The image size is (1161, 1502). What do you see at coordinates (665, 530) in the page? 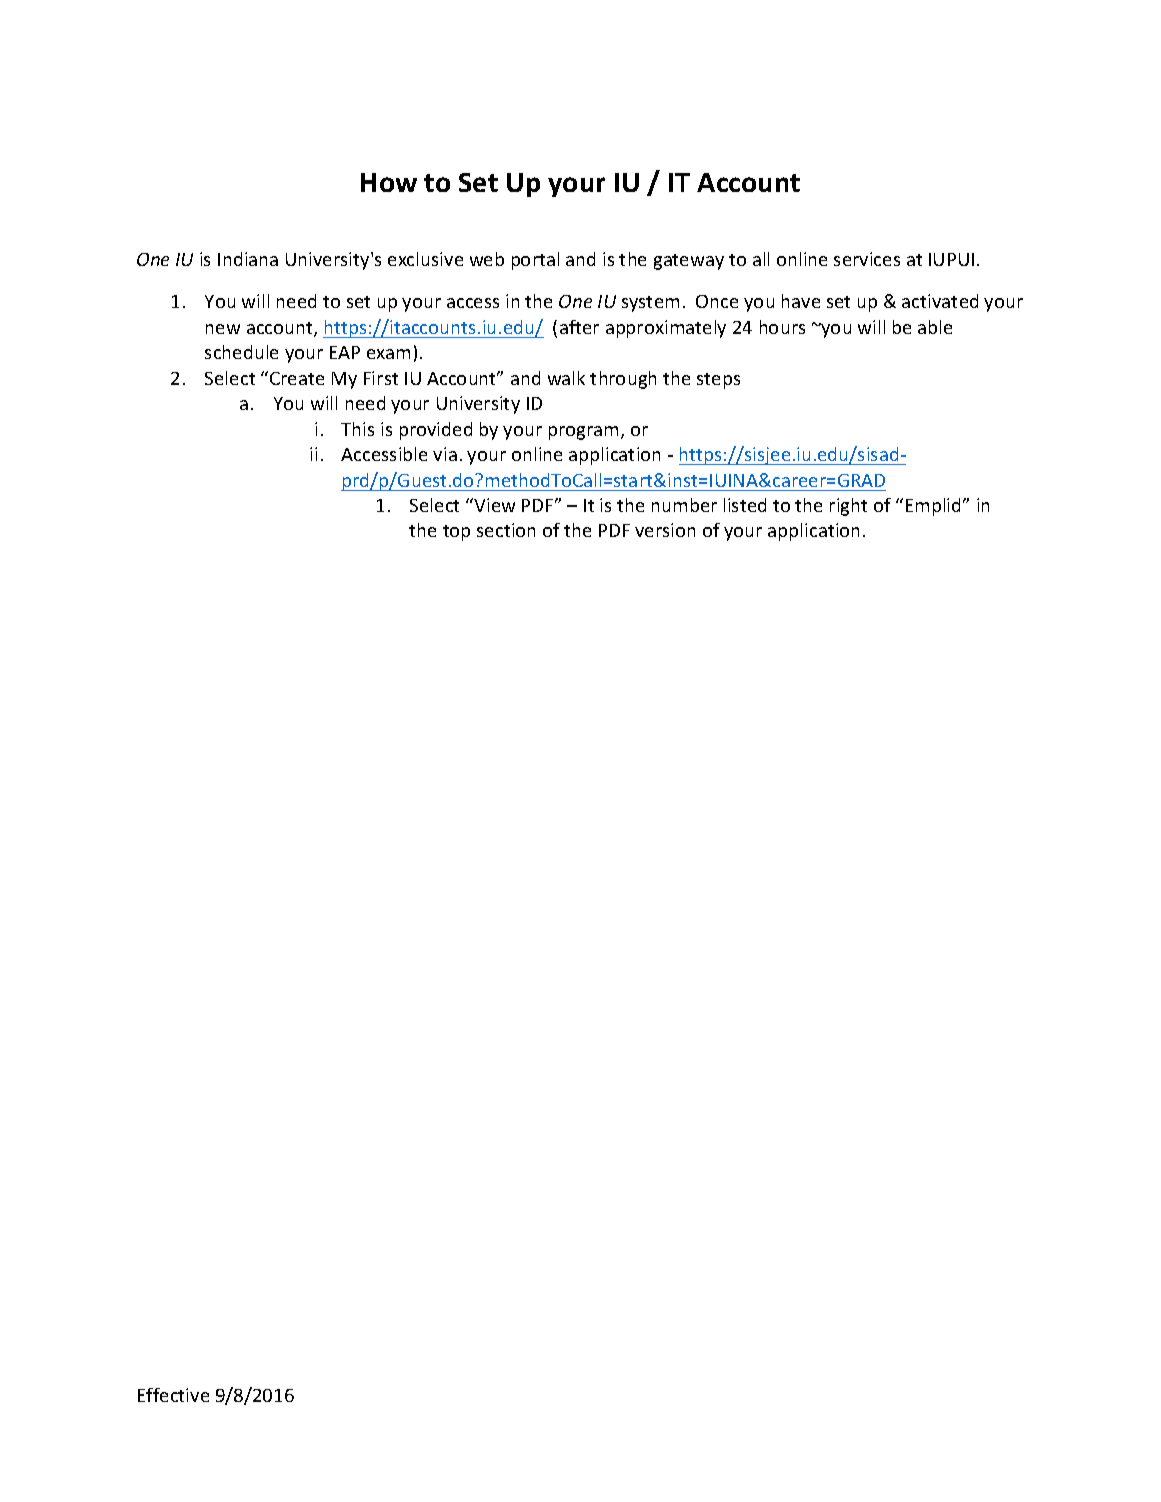
I see `version` at bounding box center [665, 530].
